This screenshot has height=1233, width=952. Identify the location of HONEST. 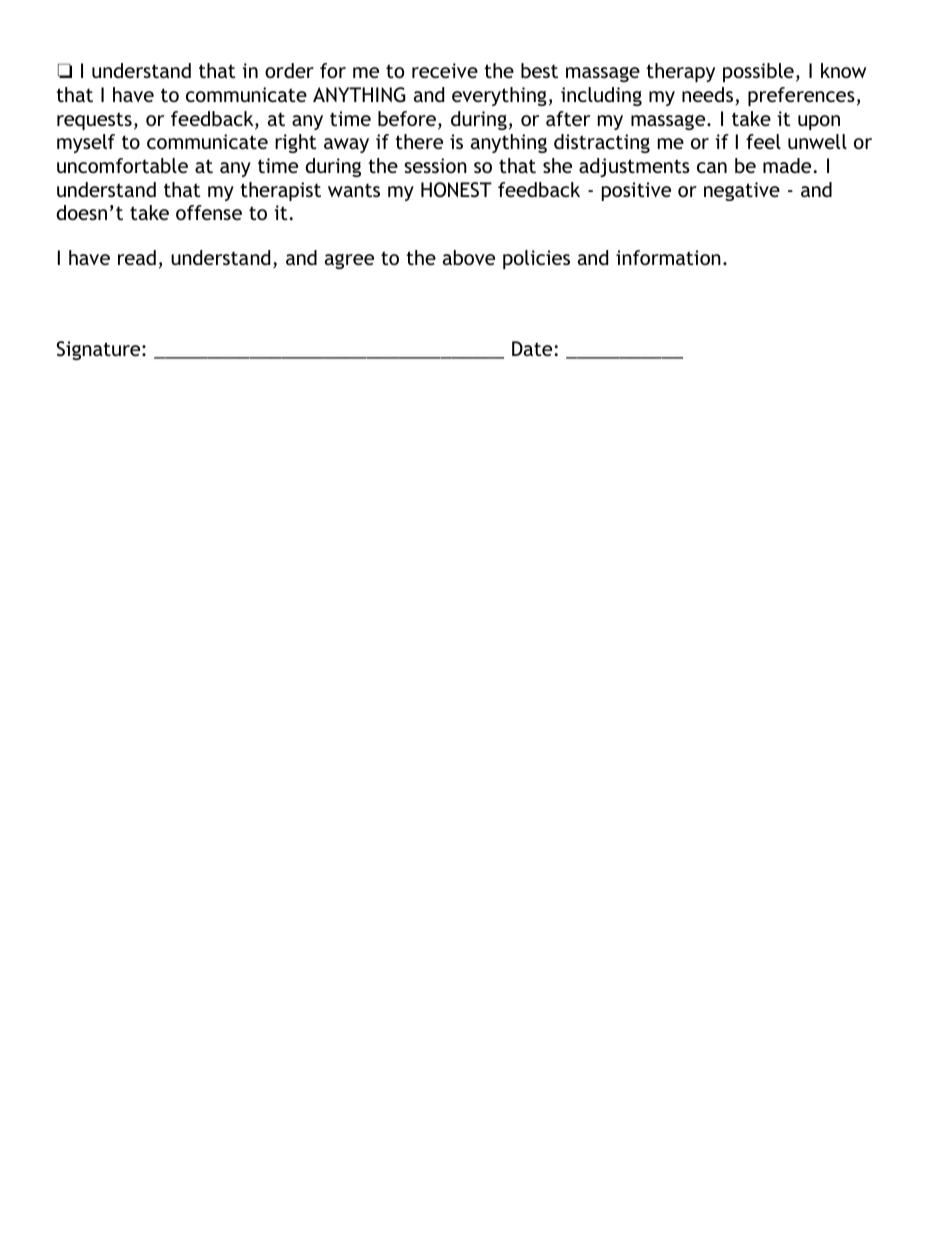
(456, 190).
